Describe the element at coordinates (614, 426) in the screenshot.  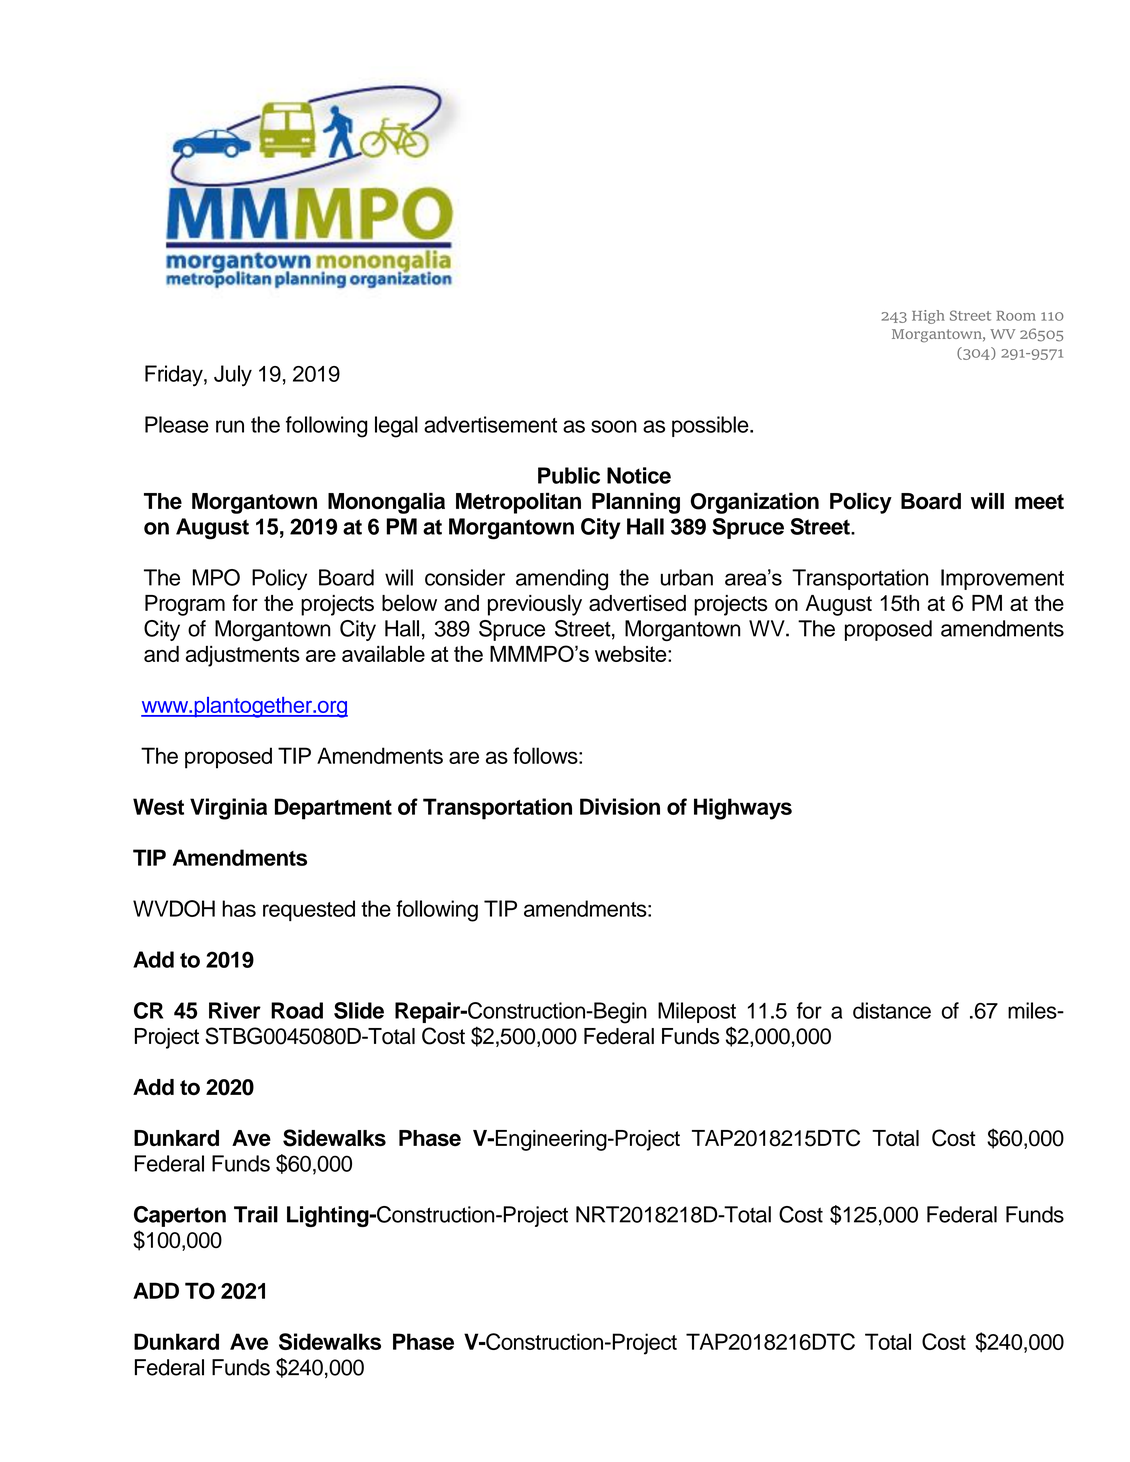
I see `soon` at that location.
